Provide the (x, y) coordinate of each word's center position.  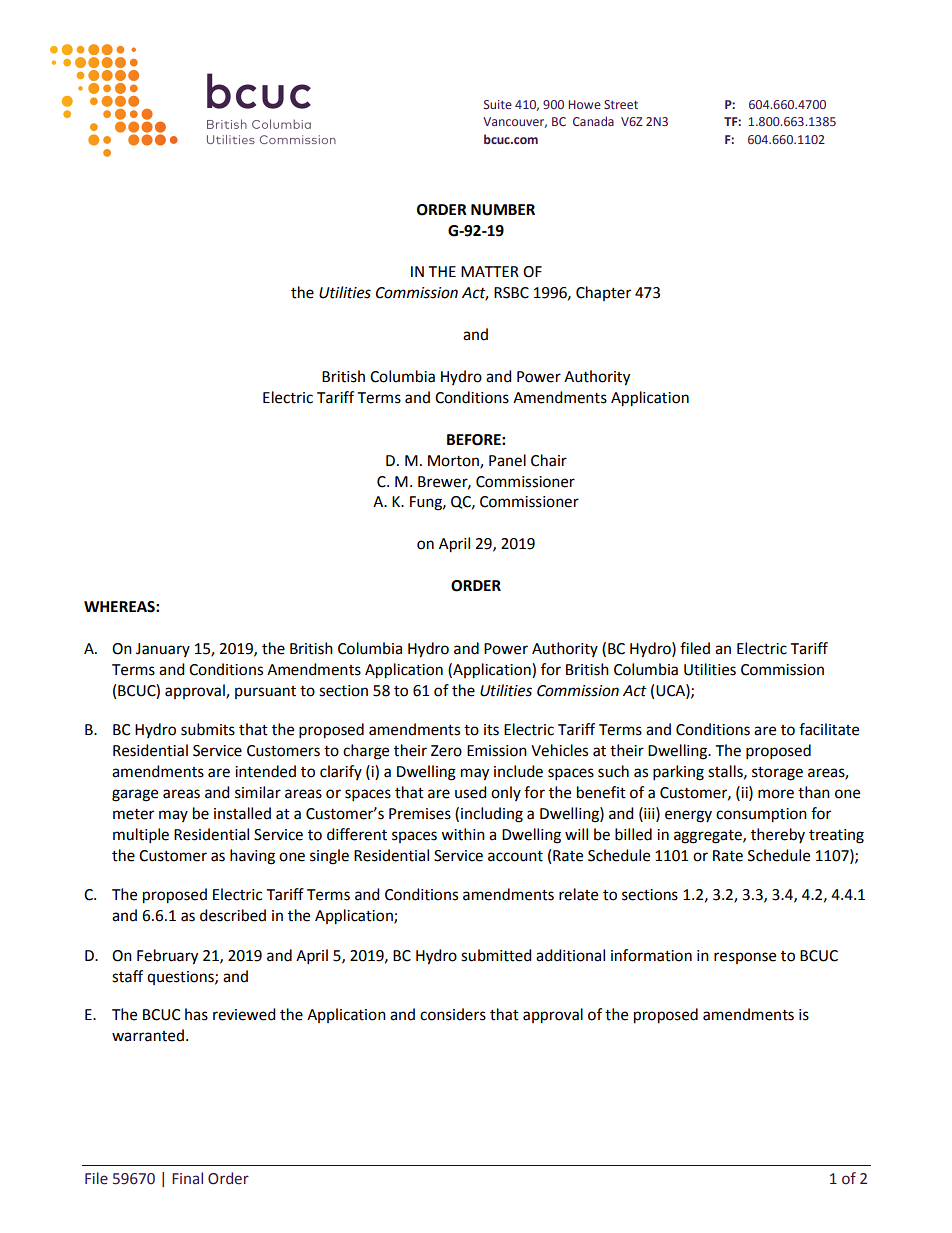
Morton (454, 461)
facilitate (829, 729)
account (515, 856)
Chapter (603, 293)
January (163, 650)
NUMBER (503, 210)
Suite (498, 104)
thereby (778, 835)
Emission (497, 751)
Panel (507, 460)
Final (187, 1178)
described (233, 915)
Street (621, 104)
